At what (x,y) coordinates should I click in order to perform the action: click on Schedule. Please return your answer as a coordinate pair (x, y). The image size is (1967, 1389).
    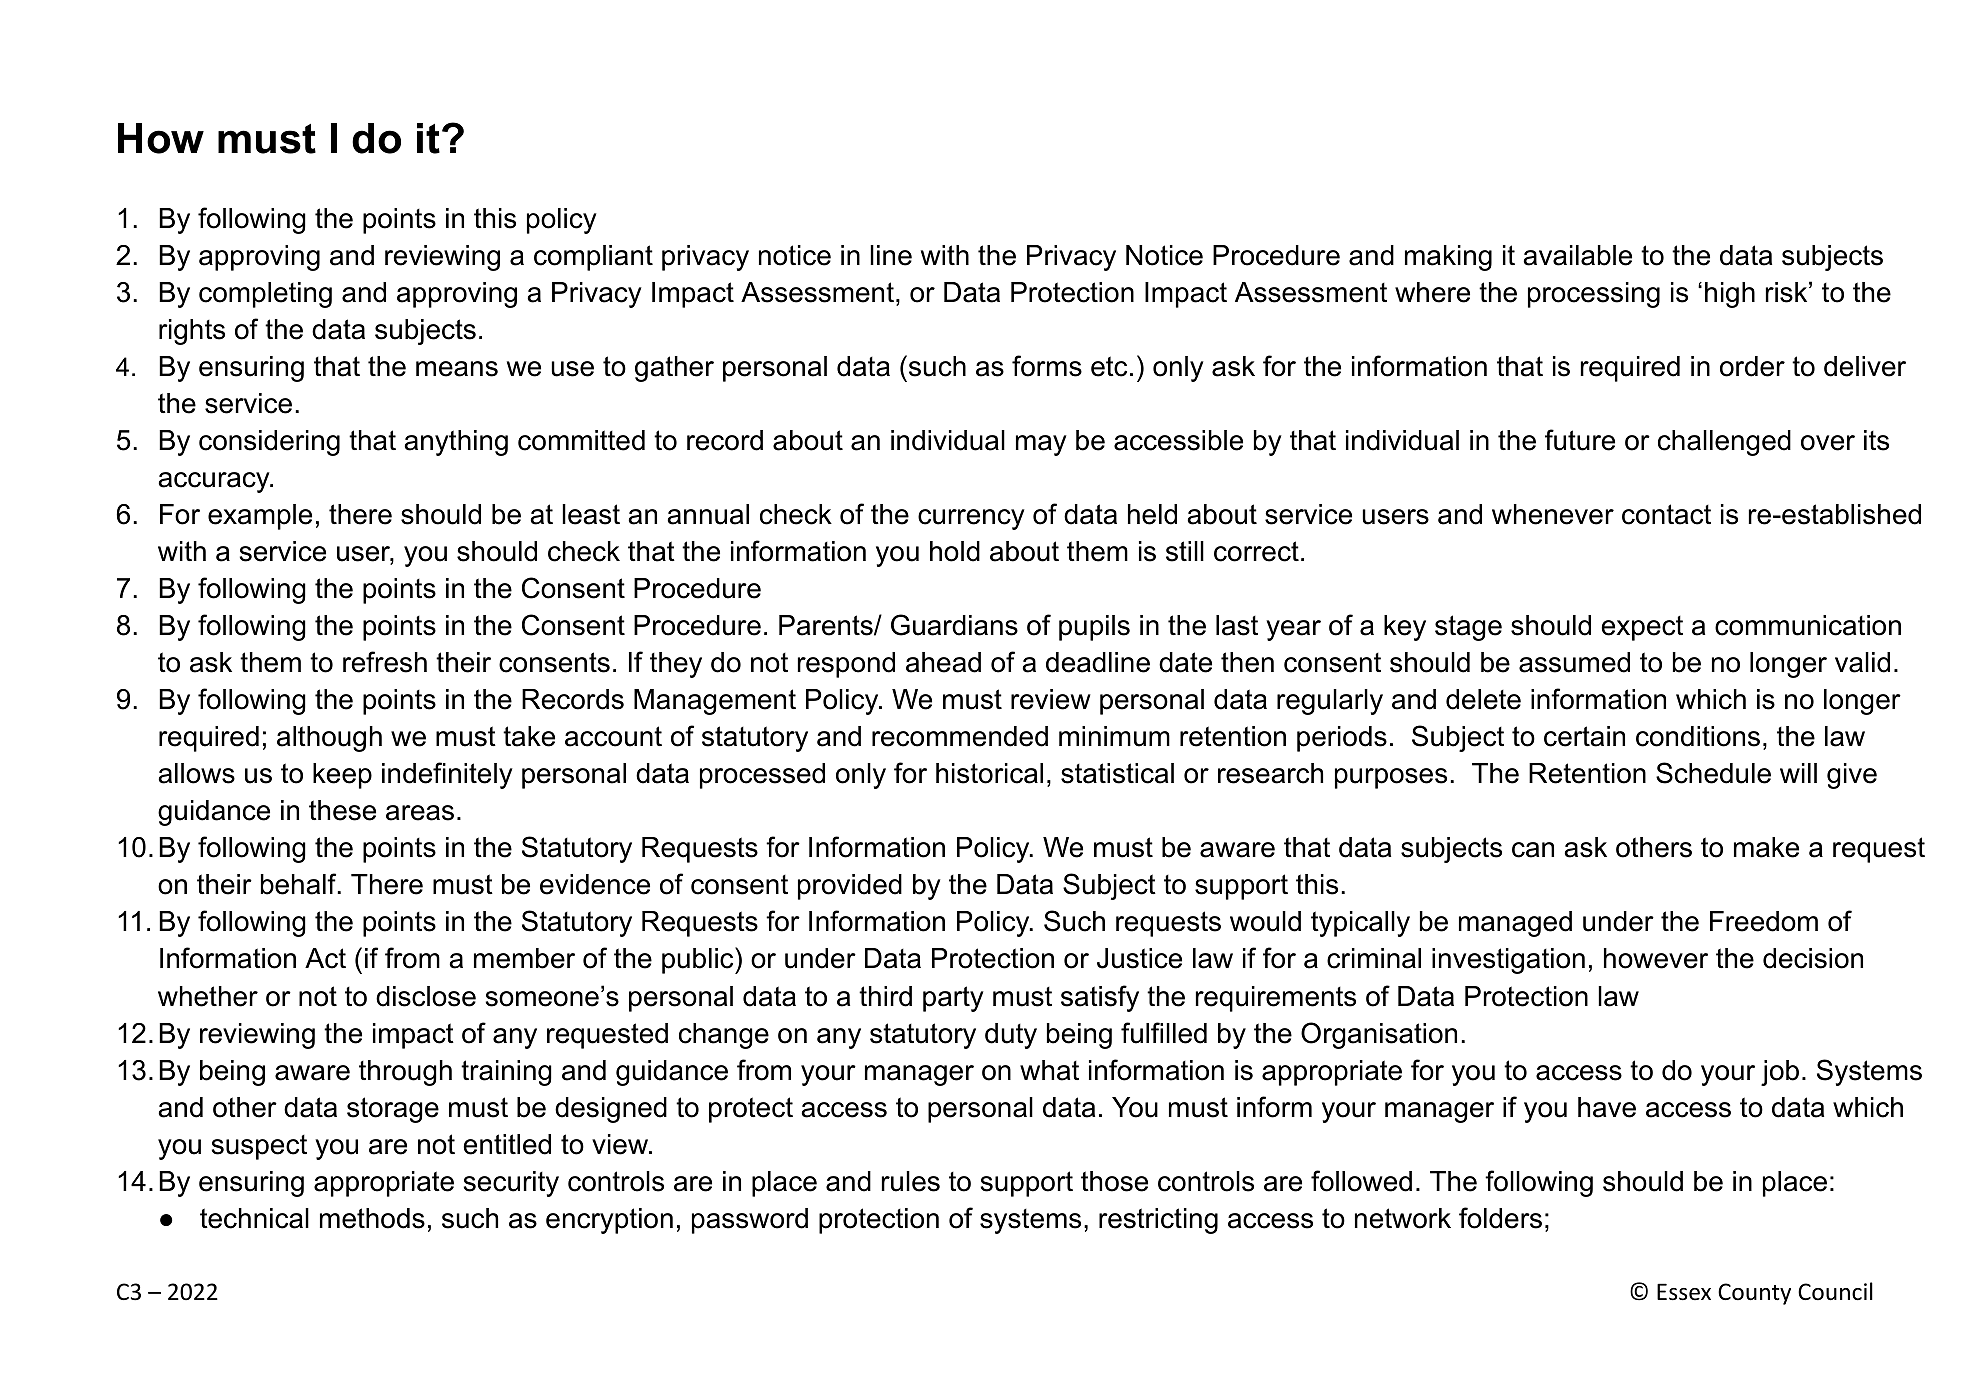
    Looking at the image, I should click on (1713, 773).
